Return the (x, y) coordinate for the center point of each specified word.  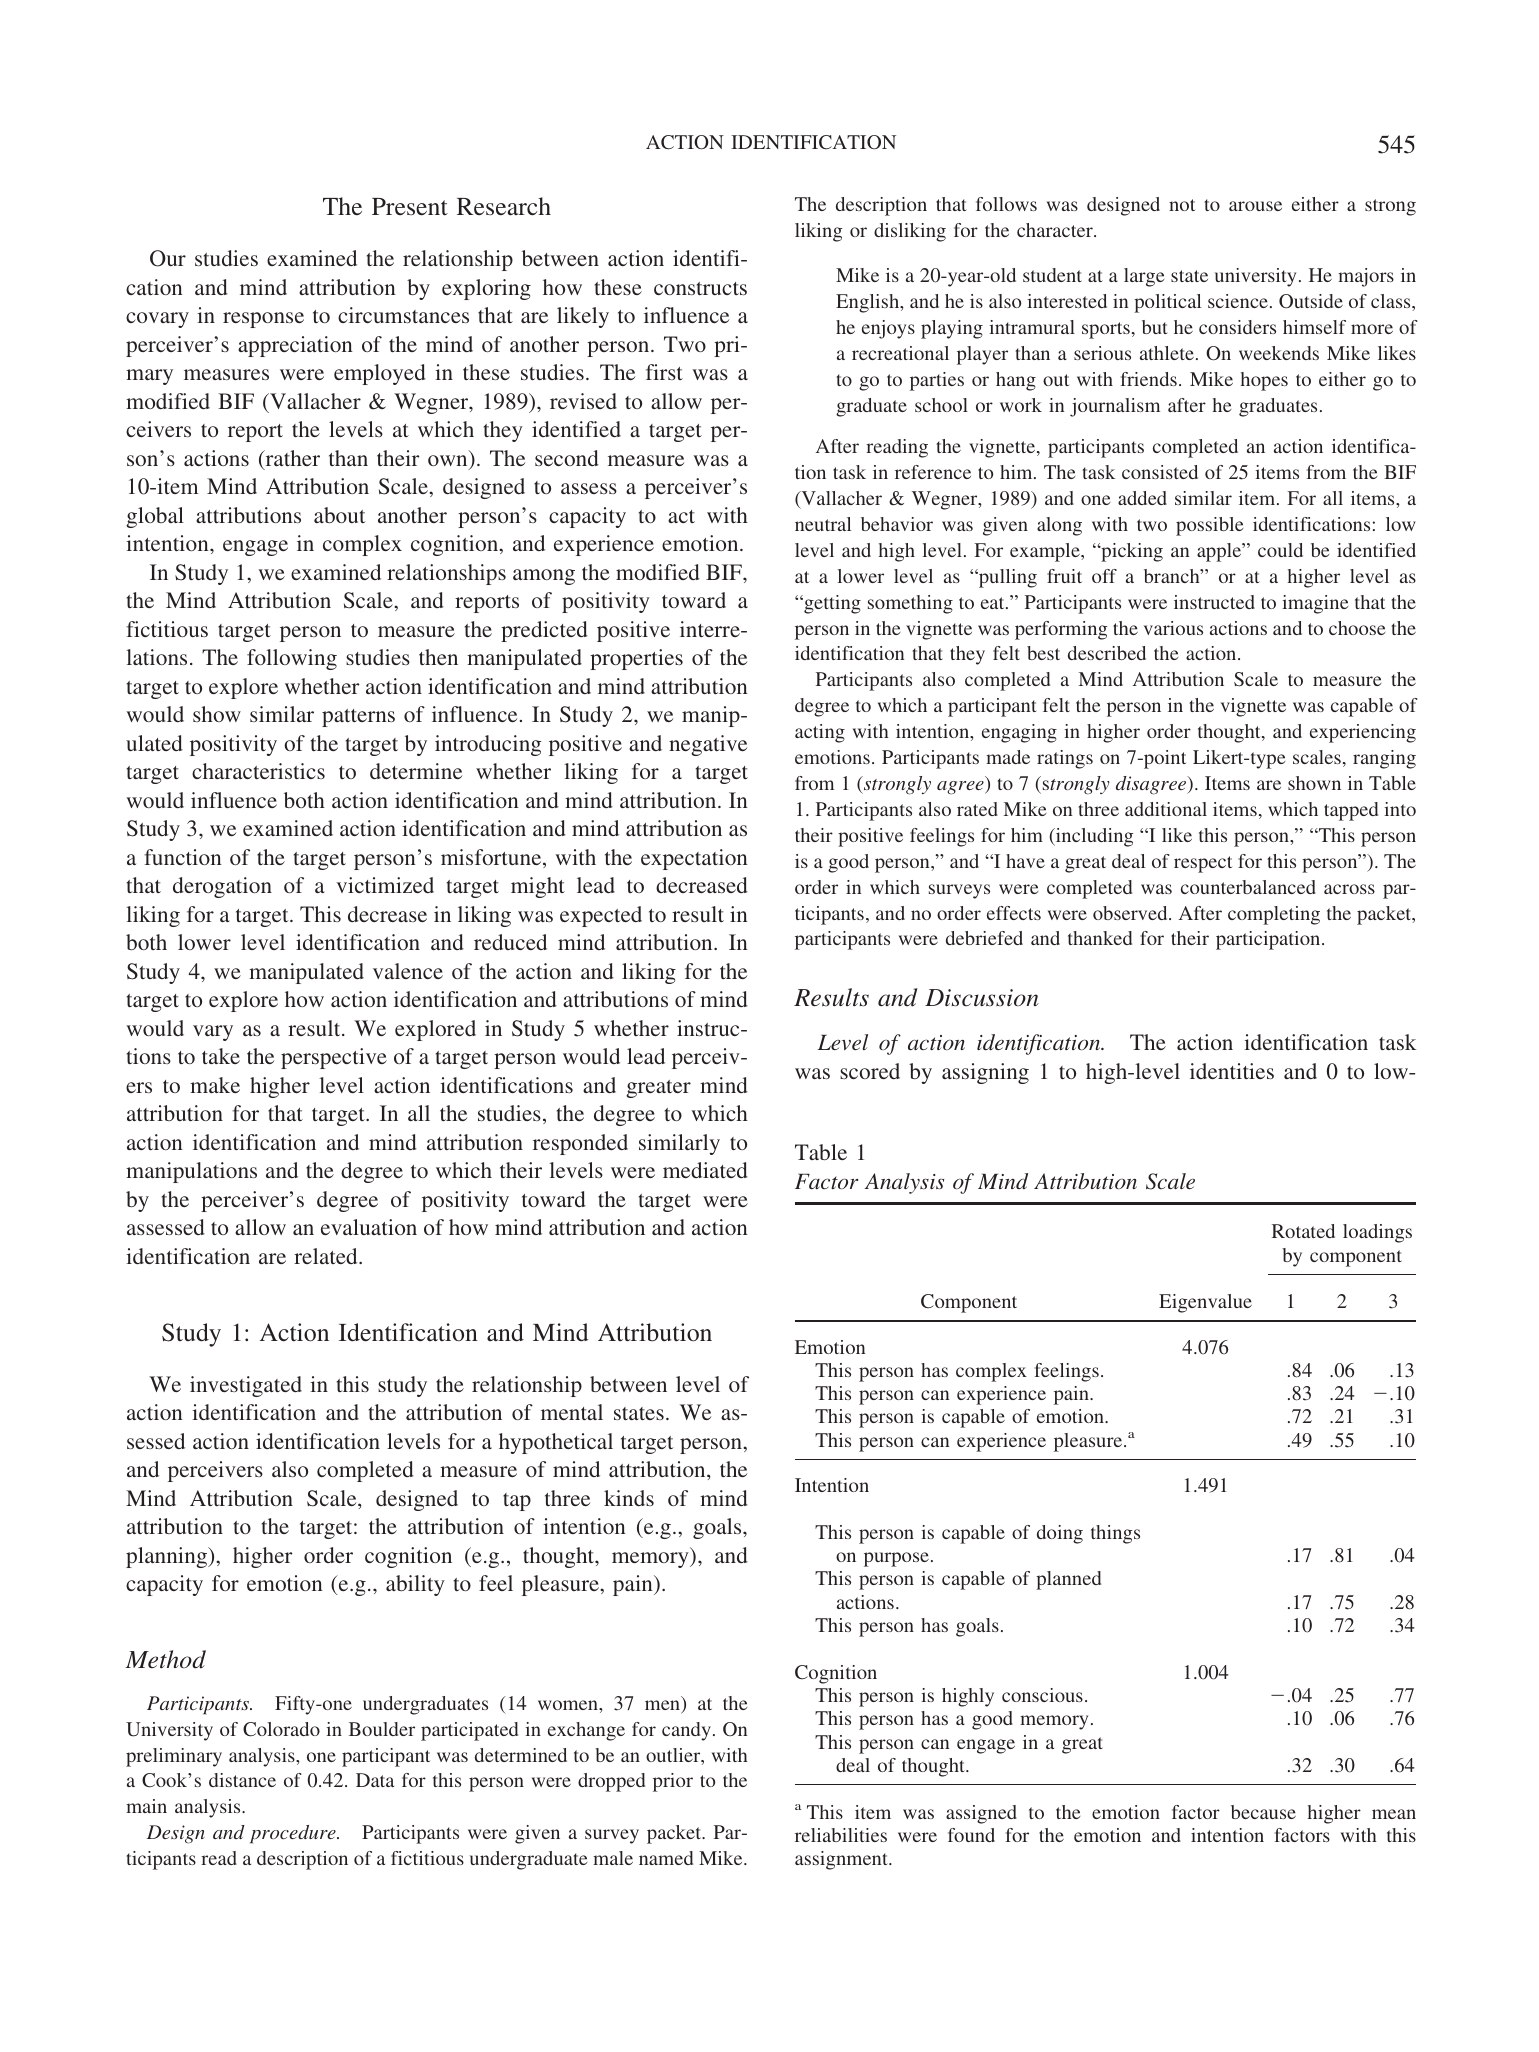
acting (820, 733)
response (263, 320)
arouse (1255, 206)
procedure (294, 1834)
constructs (700, 288)
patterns (358, 718)
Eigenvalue (1205, 1303)
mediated (705, 1170)
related (327, 1256)
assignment (842, 1860)
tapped (1351, 811)
